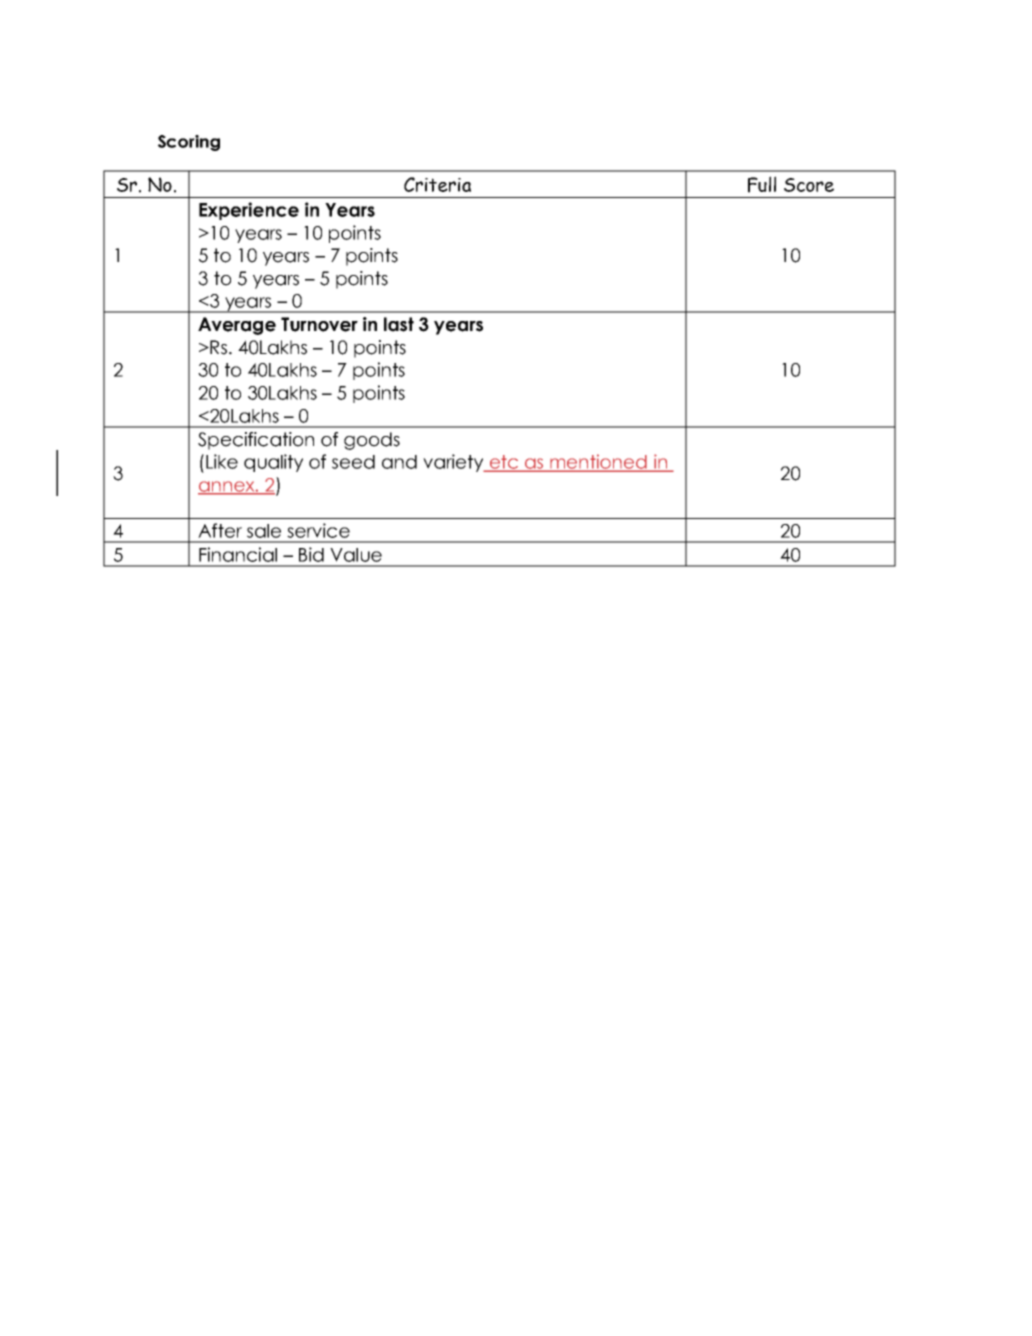  Describe the element at coordinates (437, 184) in the image. I see `Criteria` at that location.
